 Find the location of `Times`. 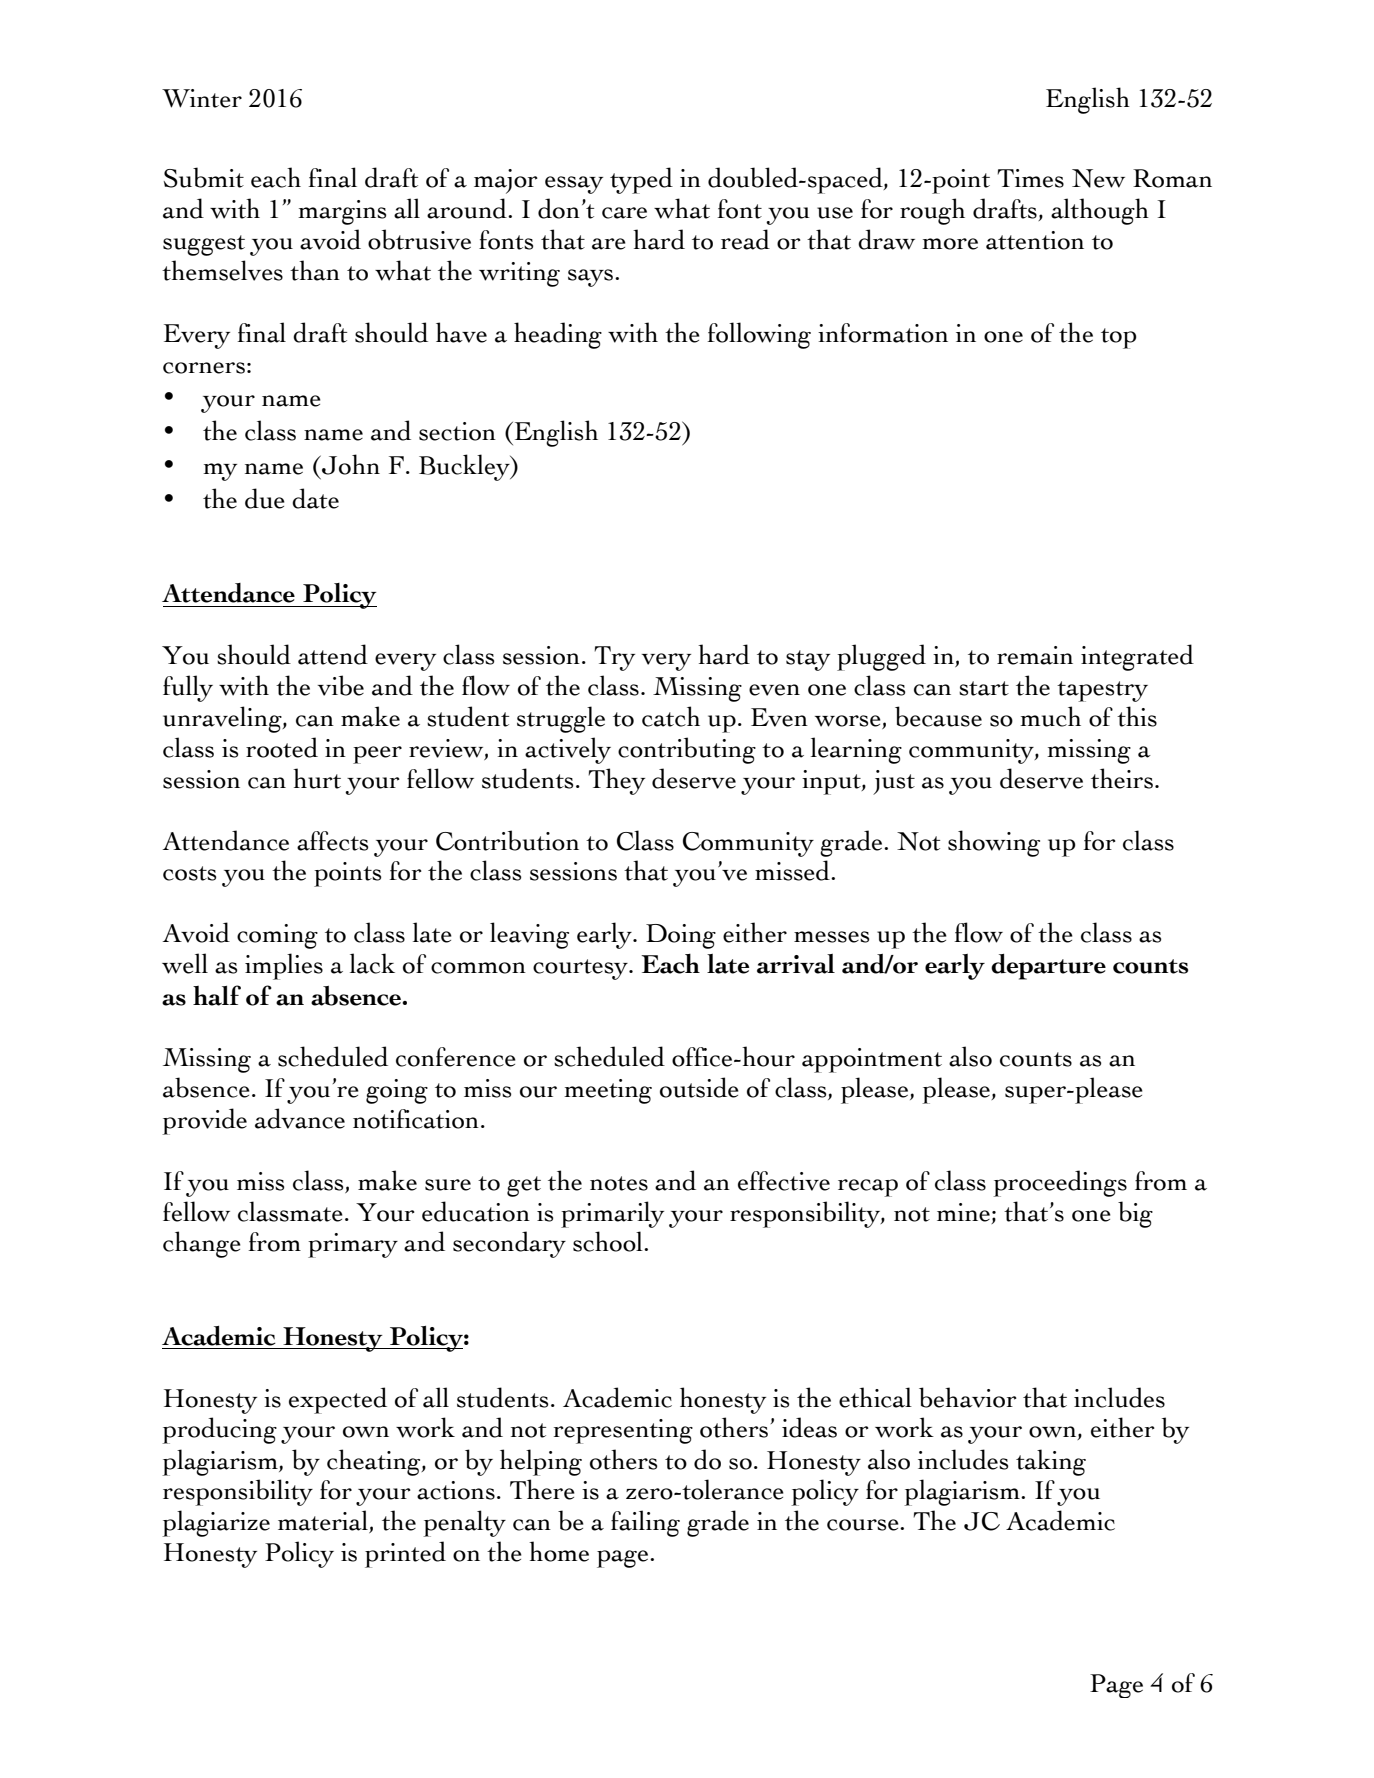

Times is located at coordinates (1030, 178).
